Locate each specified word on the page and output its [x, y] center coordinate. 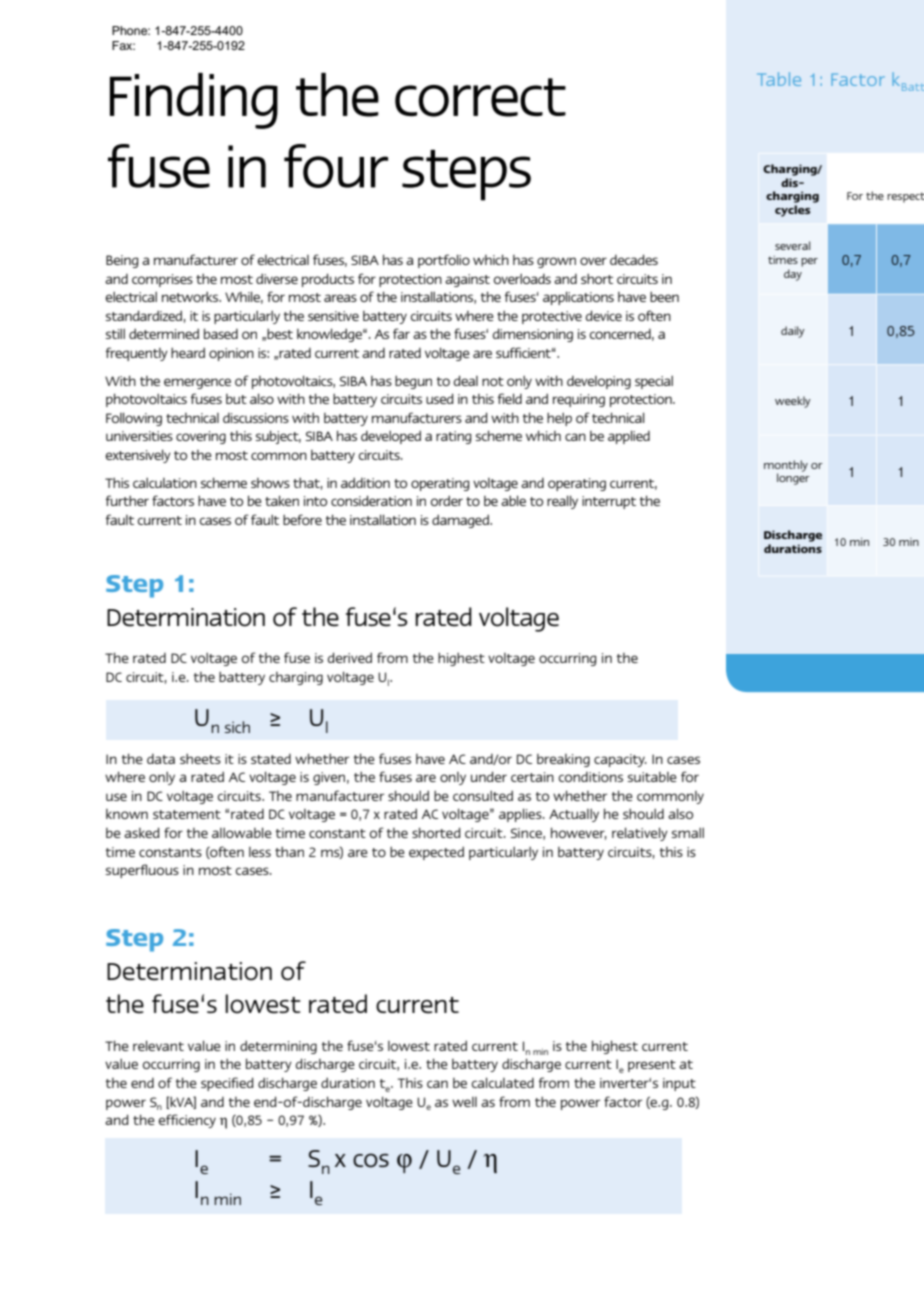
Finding [194, 101]
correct [480, 97]
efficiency [187, 1121]
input [679, 1084]
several [792, 245]
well [464, 1102]
